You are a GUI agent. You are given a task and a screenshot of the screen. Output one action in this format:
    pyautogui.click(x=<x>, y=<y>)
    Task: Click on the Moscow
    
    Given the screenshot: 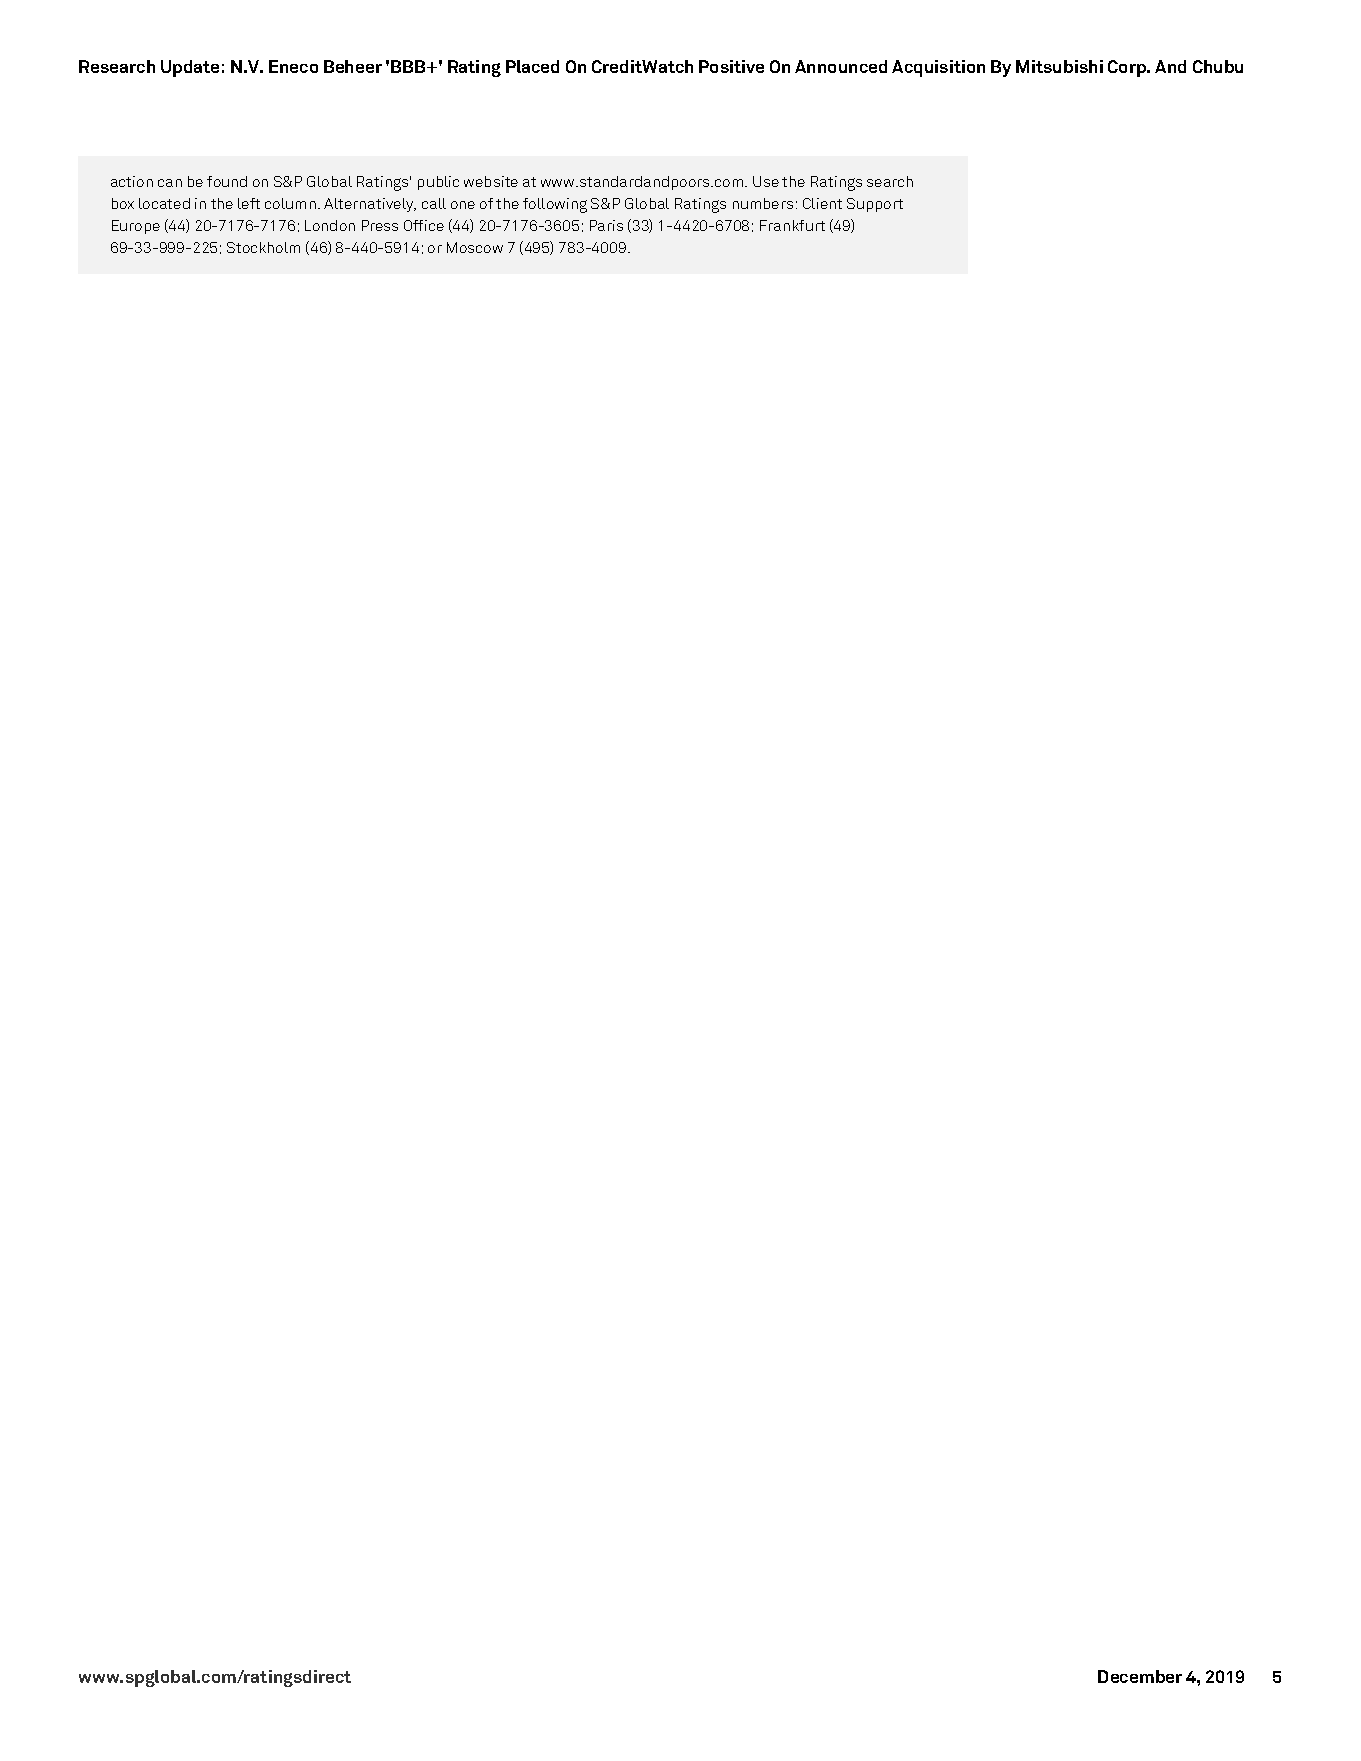 What is the action you would take?
    pyautogui.click(x=475, y=247)
